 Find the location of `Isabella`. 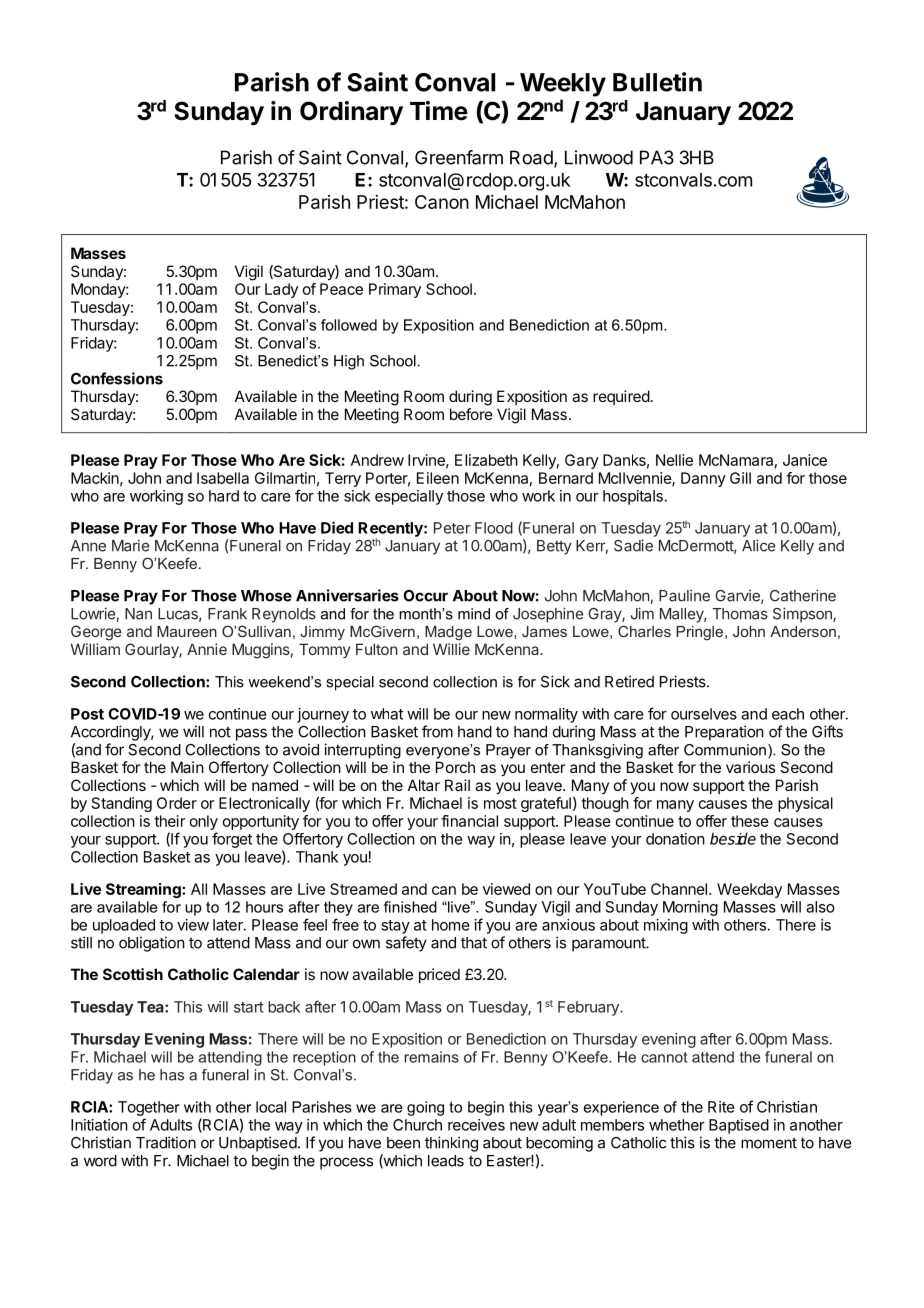

Isabella is located at coordinates (223, 478).
